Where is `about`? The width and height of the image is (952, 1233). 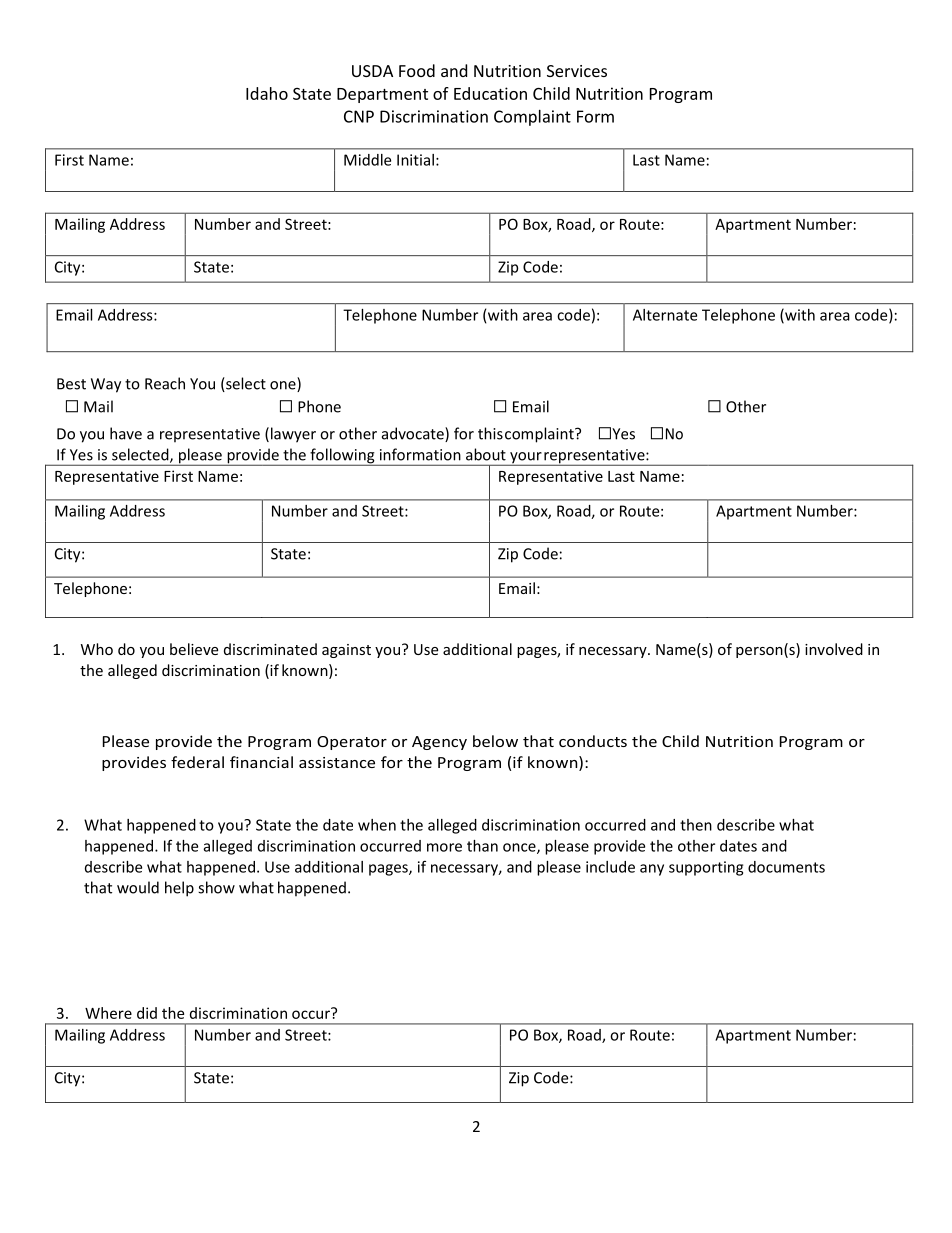 about is located at coordinates (486, 454).
